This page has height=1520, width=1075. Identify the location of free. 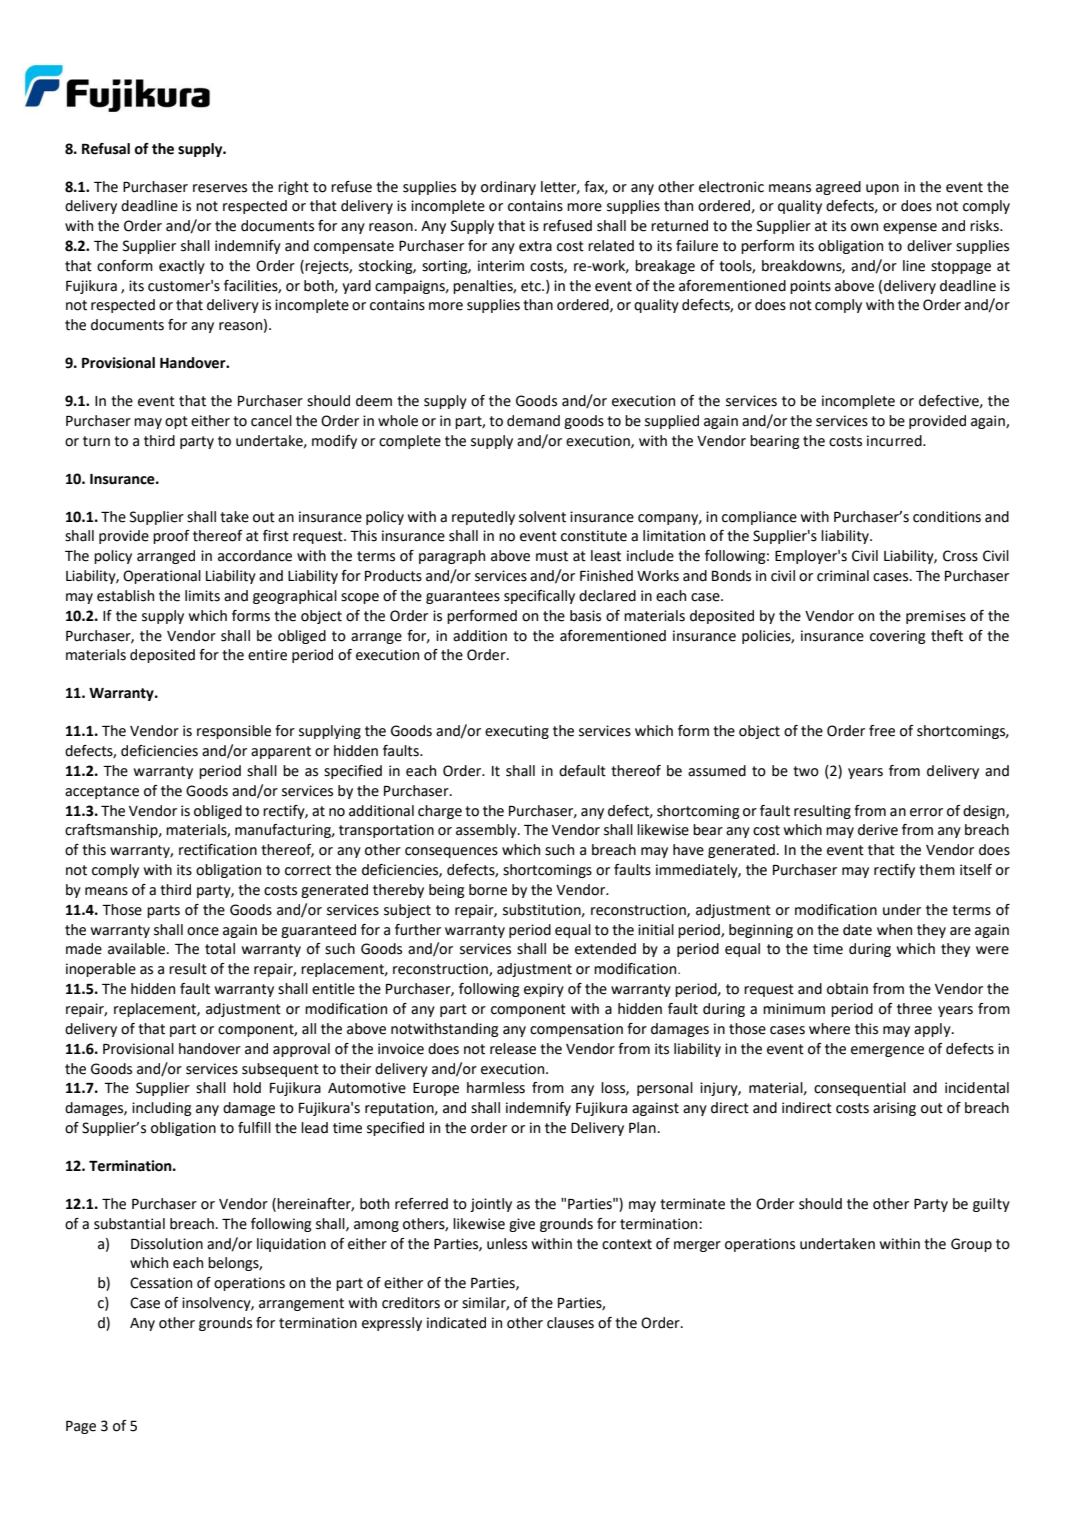
(882, 731).
